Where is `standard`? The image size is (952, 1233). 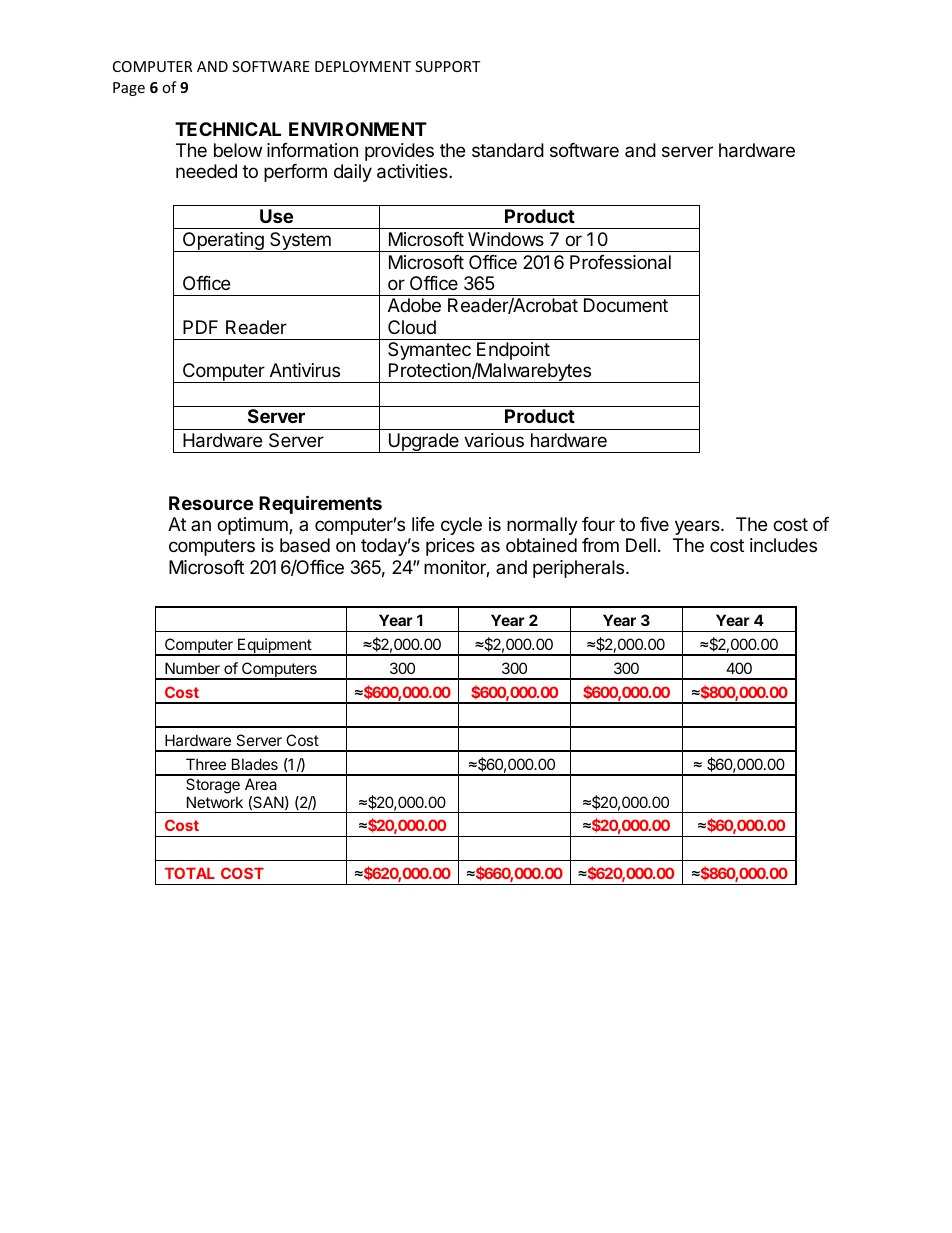
standard is located at coordinates (508, 150).
